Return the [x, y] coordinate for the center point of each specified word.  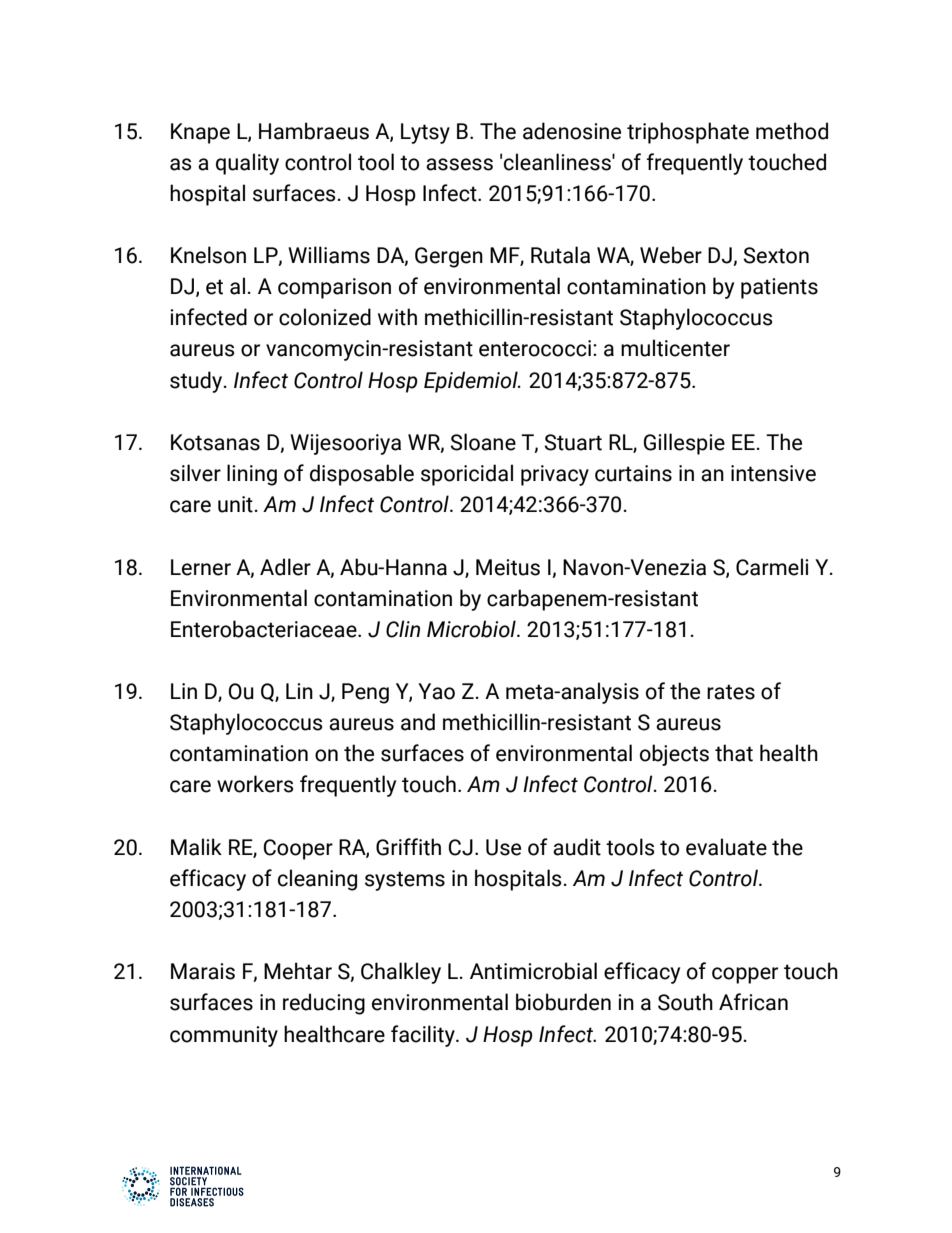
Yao [436, 691]
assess [459, 164]
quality [247, 164]
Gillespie [684, 444]
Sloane [483, 442]
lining [252, 475]
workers [255, 784]
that [734, 753]
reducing [324, 1004]
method [792, 131]
